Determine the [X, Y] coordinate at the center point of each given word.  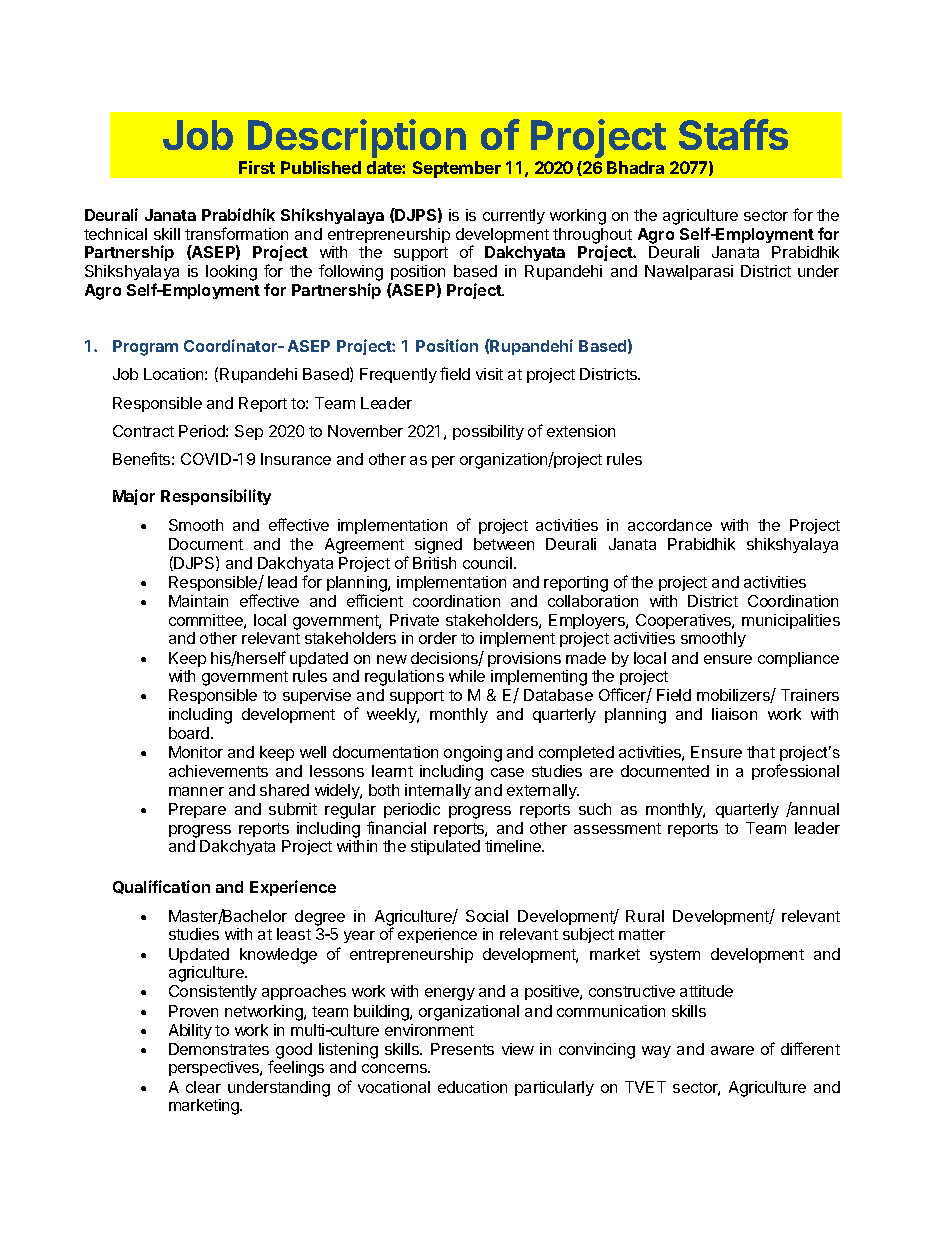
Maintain [198, 601]
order [438, 638]
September [457, 169]
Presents [462, 1049]
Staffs [733, 134]
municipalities [791, 621]
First [257, 167]
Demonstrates [219, 1049]
